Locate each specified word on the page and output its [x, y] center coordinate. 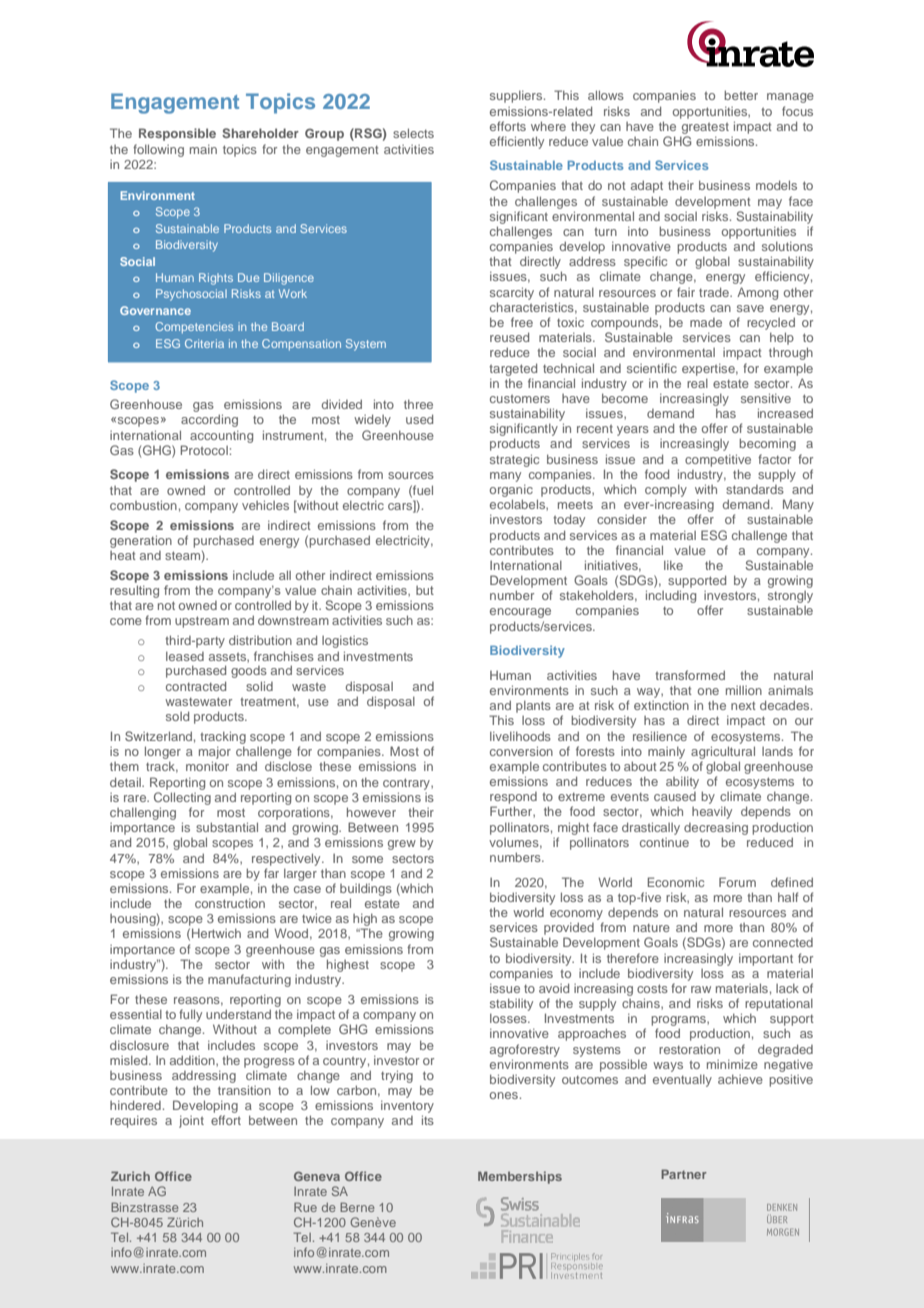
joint [191, 1121]
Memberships [520, 1177]
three [418, 404]
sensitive [766, 398]
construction [230, 903]
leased [185, 656]
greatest [705, 128]
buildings [366, 889]
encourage [520, 613]
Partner [684, 1174]
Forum [737, 882]
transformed [690, 675]
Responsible [177, 134]
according [209, 420]
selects [413, 133]
